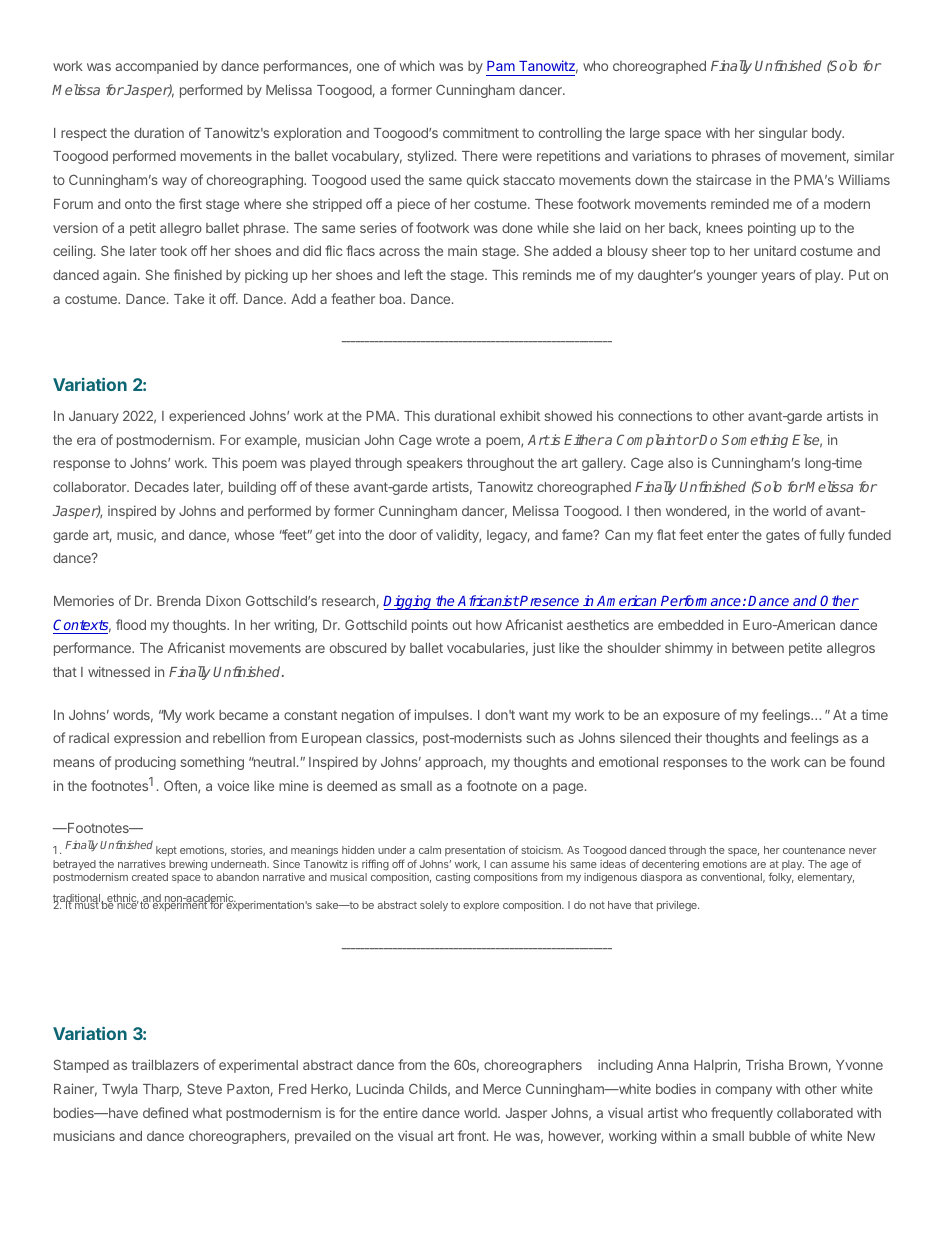  Describe the element at coordinates (742, 1114) in the screenshot. I see `frequently` at that location.
